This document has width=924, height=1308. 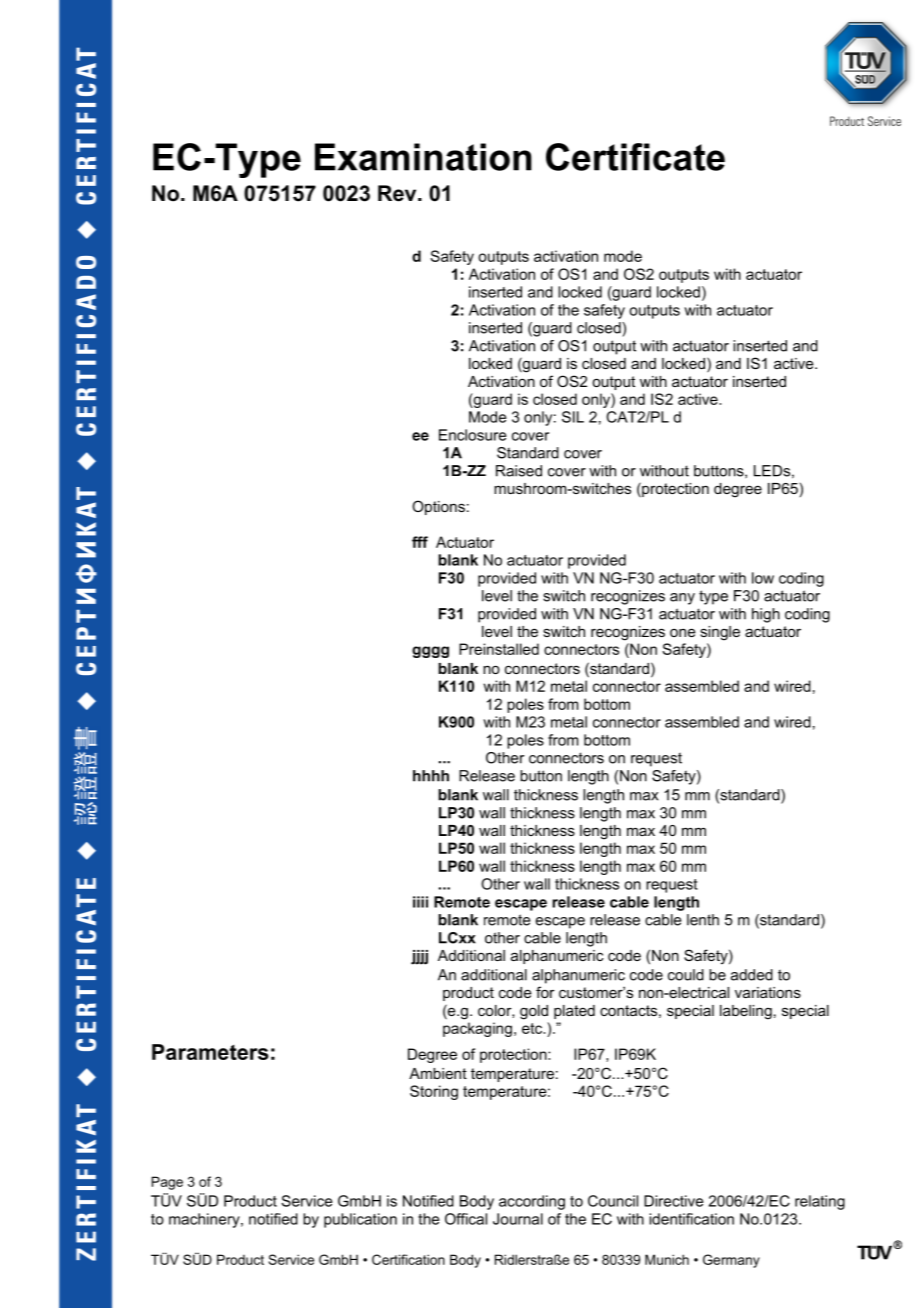 What do you see at coordinates (635, 157) in the document?
I see `Certificate` at bounding box center [635, 157].
